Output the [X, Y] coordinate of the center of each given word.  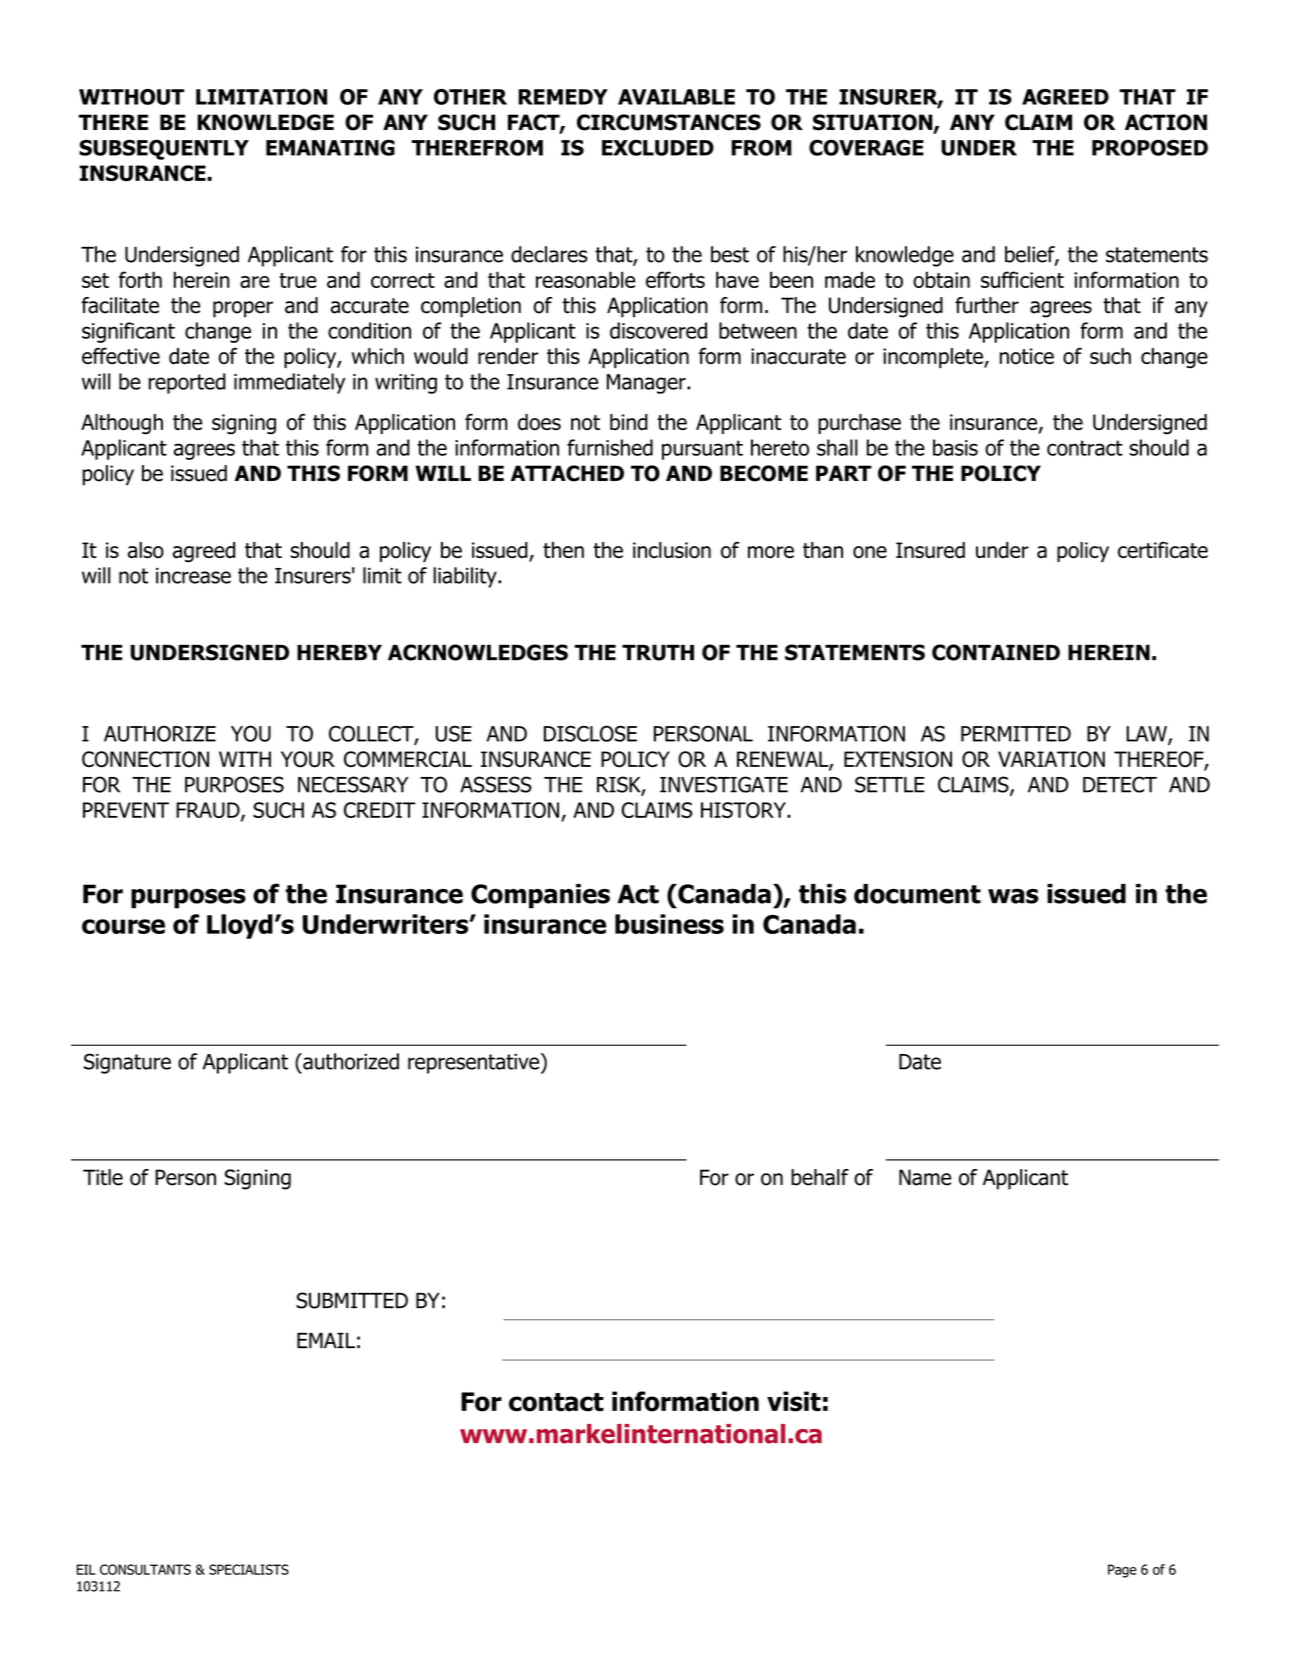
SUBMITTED [352, 1300]
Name [925, 1177]
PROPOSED [1150, 147]
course [123, 926]
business [669, 924]
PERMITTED [1016, 734]
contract [1085, 448]
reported [187, 383]
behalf [820, 1177]
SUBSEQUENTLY [164, 149]
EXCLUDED [658, 147]
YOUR [308, 759]
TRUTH [658, 653]
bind [629, 422]
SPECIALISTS [249, 1569]
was [1013, 896]
